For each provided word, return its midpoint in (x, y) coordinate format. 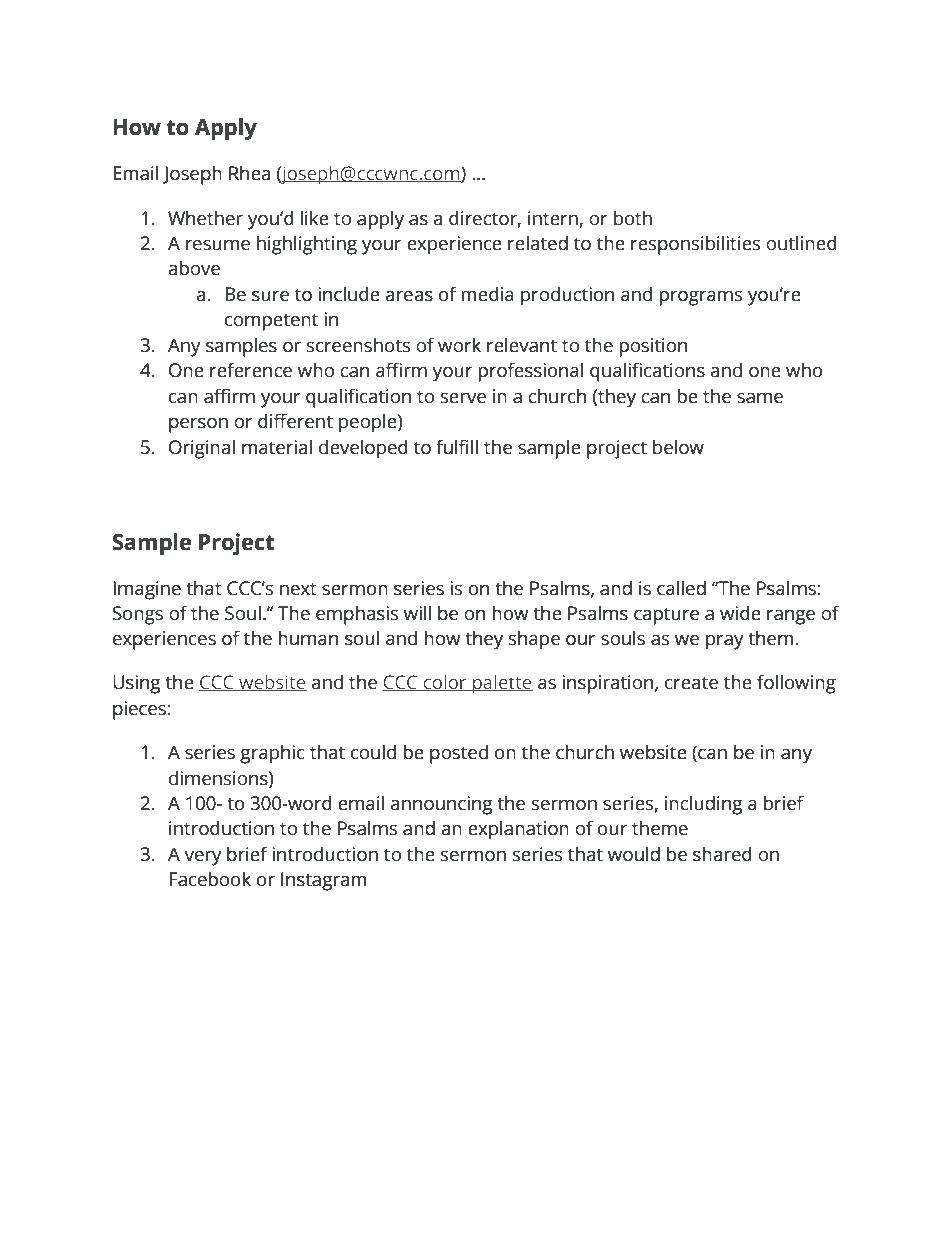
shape (534, 640)
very (203, 858)
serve (463, 398)
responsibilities (695, 245)
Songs (138, 615)
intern (553, 218)
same (760, 398)
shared (722, 854)
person (198, 425)
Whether (205, 218)
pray (725, 642)
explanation (518, 830)
